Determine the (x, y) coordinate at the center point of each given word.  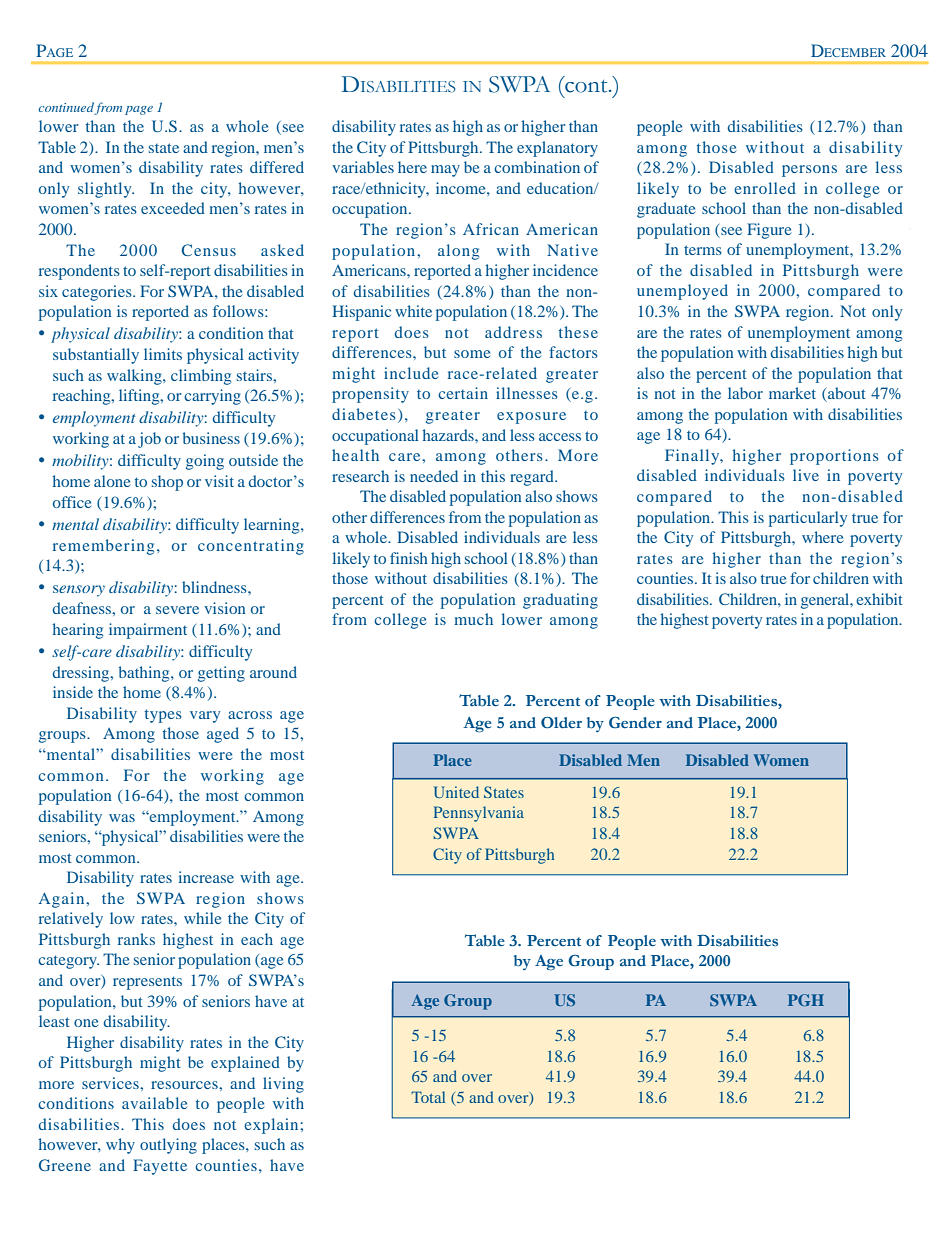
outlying (168, 1146)
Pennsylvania (479, 814)
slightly (106, 190)
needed (434, 476)
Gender (635, 723)
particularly (808, 519)
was (122, 818)
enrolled (765, 188)
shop (167, 483)
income (462, 188)
